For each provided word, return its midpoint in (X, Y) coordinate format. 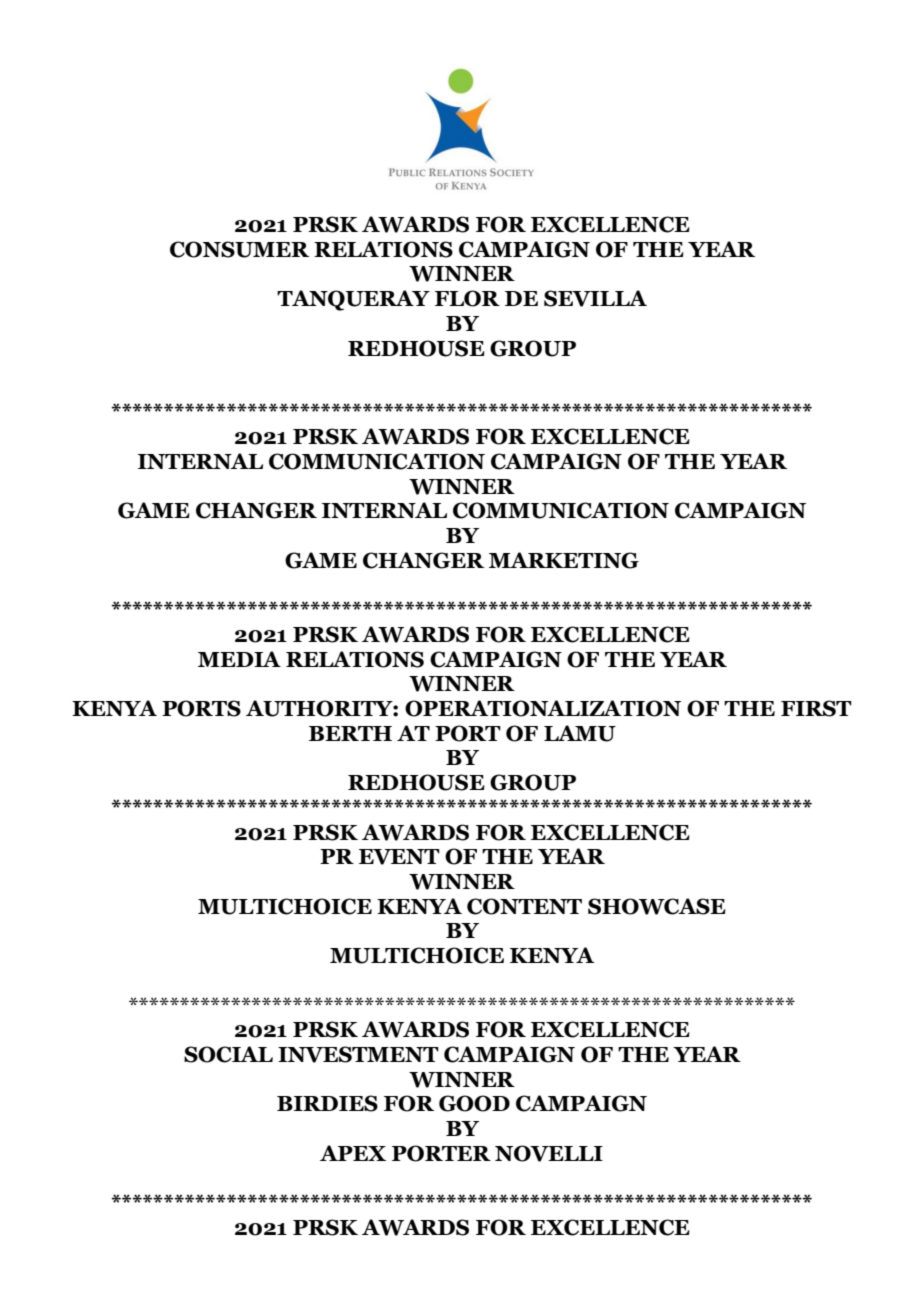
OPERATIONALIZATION (543, 708)
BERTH (350, 733)
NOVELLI (549, 1153)
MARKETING (564, 560)
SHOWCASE (657, 906)
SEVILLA (595, 298)
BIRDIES (327, 1103)
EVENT (399, 857)
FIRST (816, 708)
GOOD (474, 1103)
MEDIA (239, 659)
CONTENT (524, 906)
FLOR (467, 298)
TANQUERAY (353, 300)
